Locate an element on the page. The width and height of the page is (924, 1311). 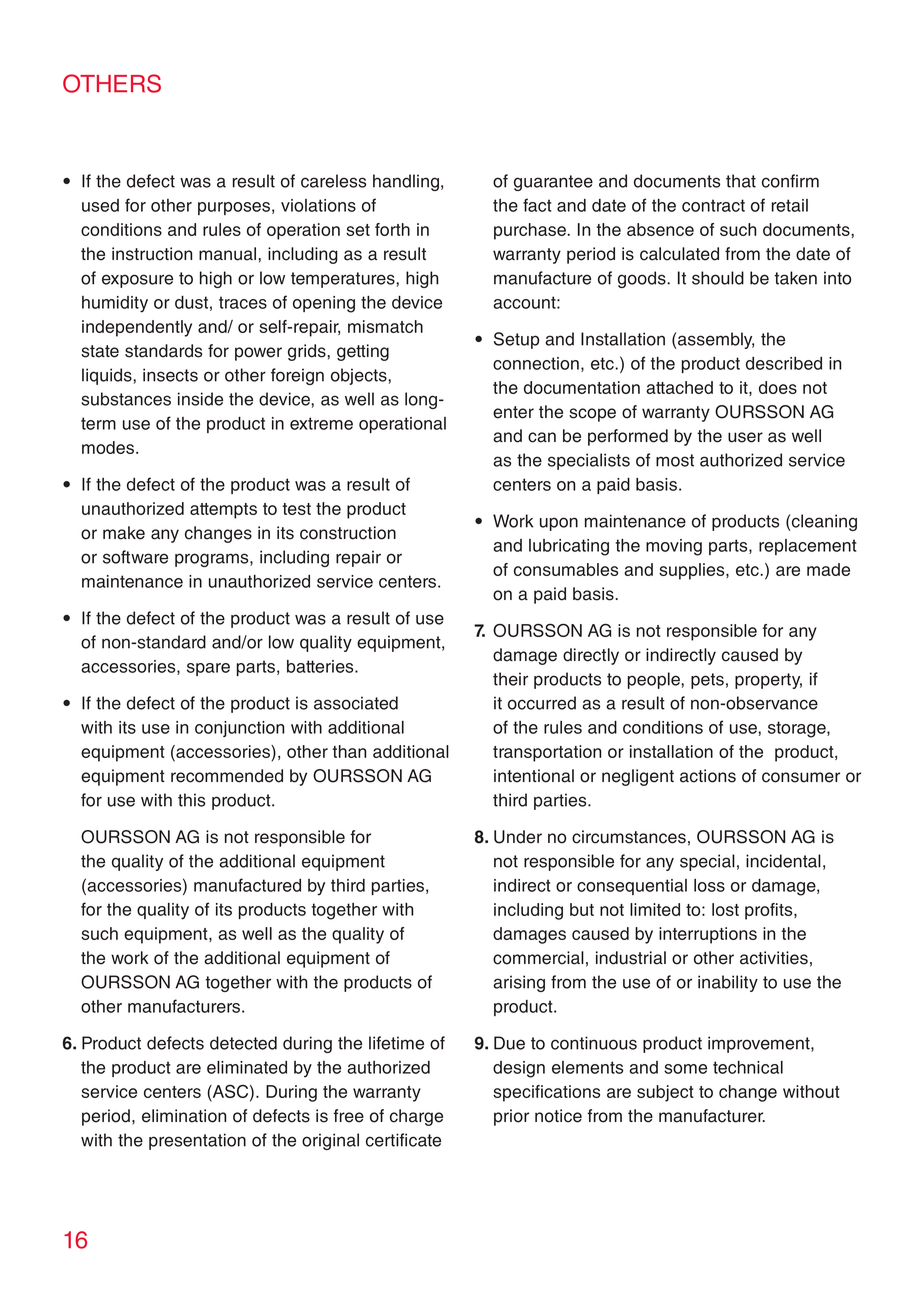
spare is located at coordinates (208, 669).
